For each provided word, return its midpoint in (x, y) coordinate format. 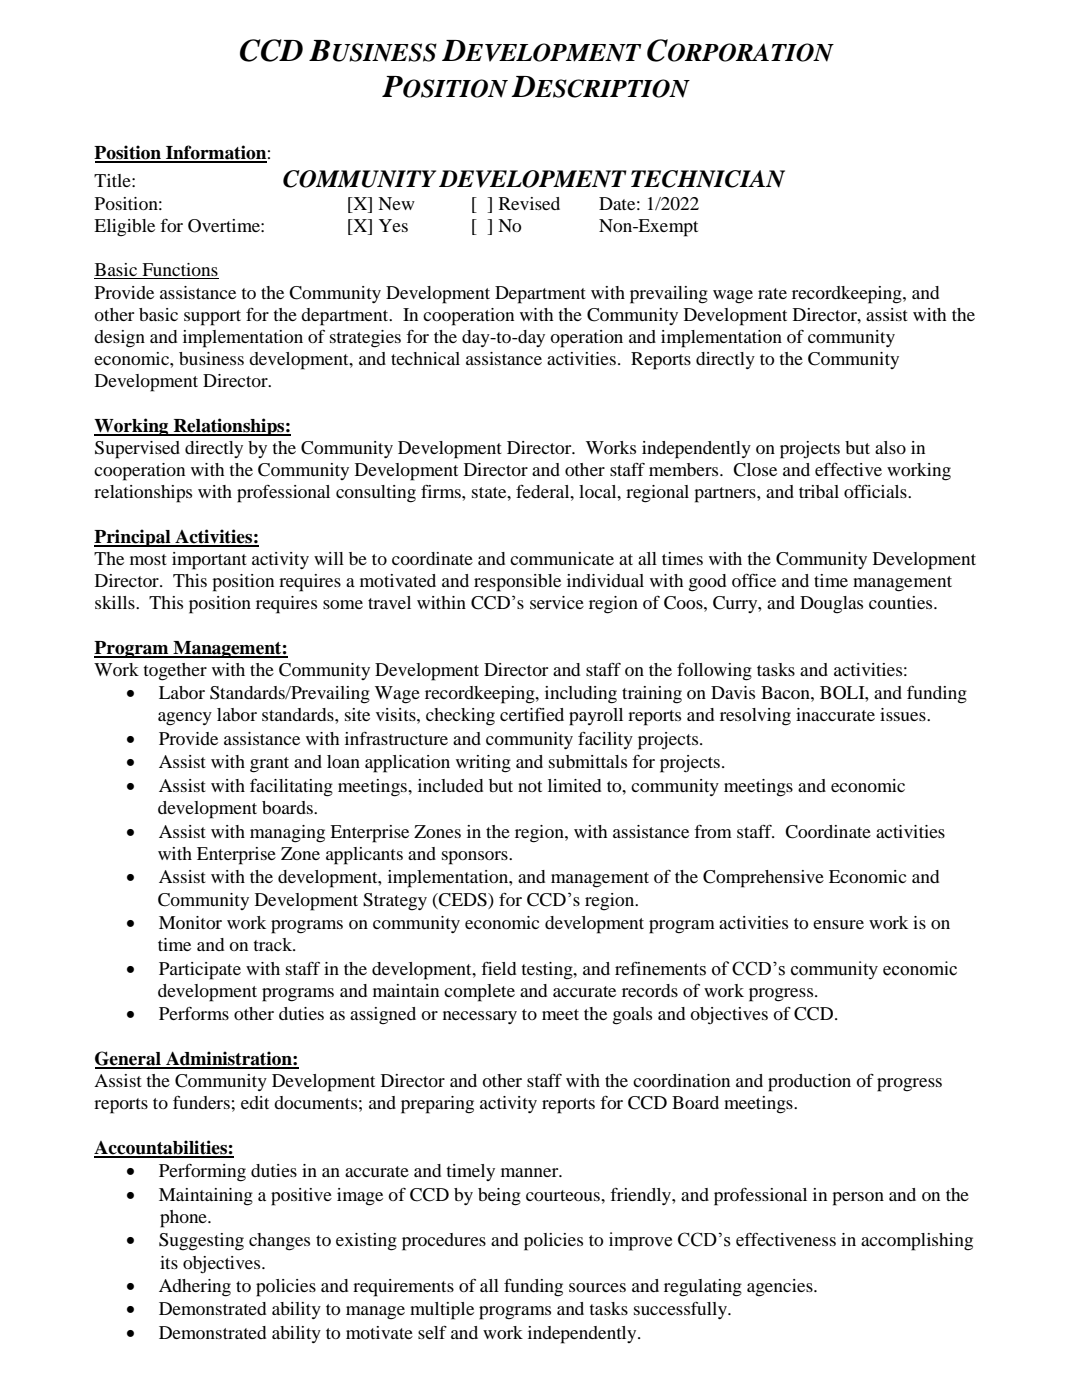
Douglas (831, 605)
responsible (517, 583)
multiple (442, 1311)
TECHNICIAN (708, 179)
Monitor (190, 922)
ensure (838, 924)
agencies (781, 1288)
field (498, 968)
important (209, 561)
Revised (529, 203)
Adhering (195, 1288)
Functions (179, 271)
